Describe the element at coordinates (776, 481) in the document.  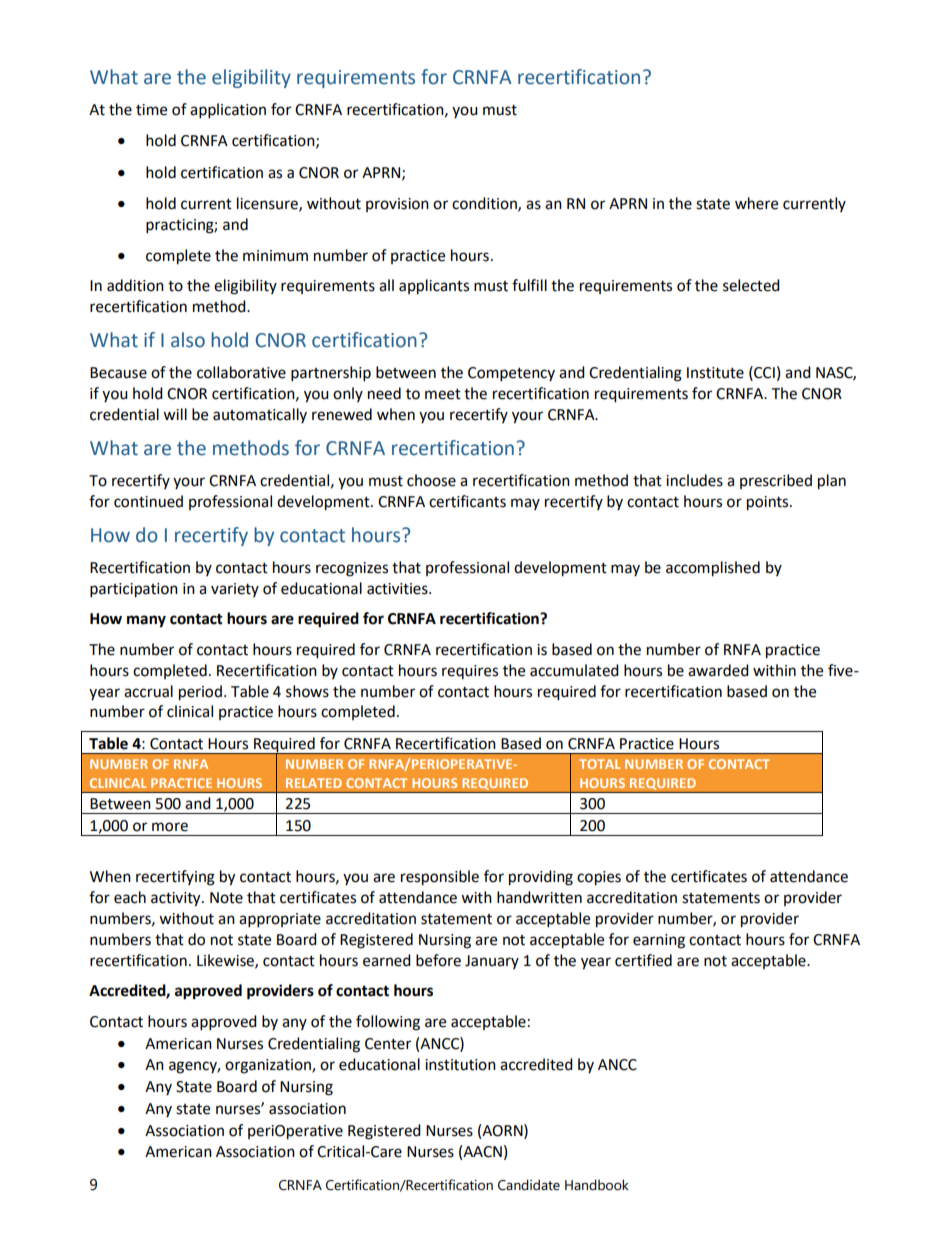
I see `prescribed` at that location.
